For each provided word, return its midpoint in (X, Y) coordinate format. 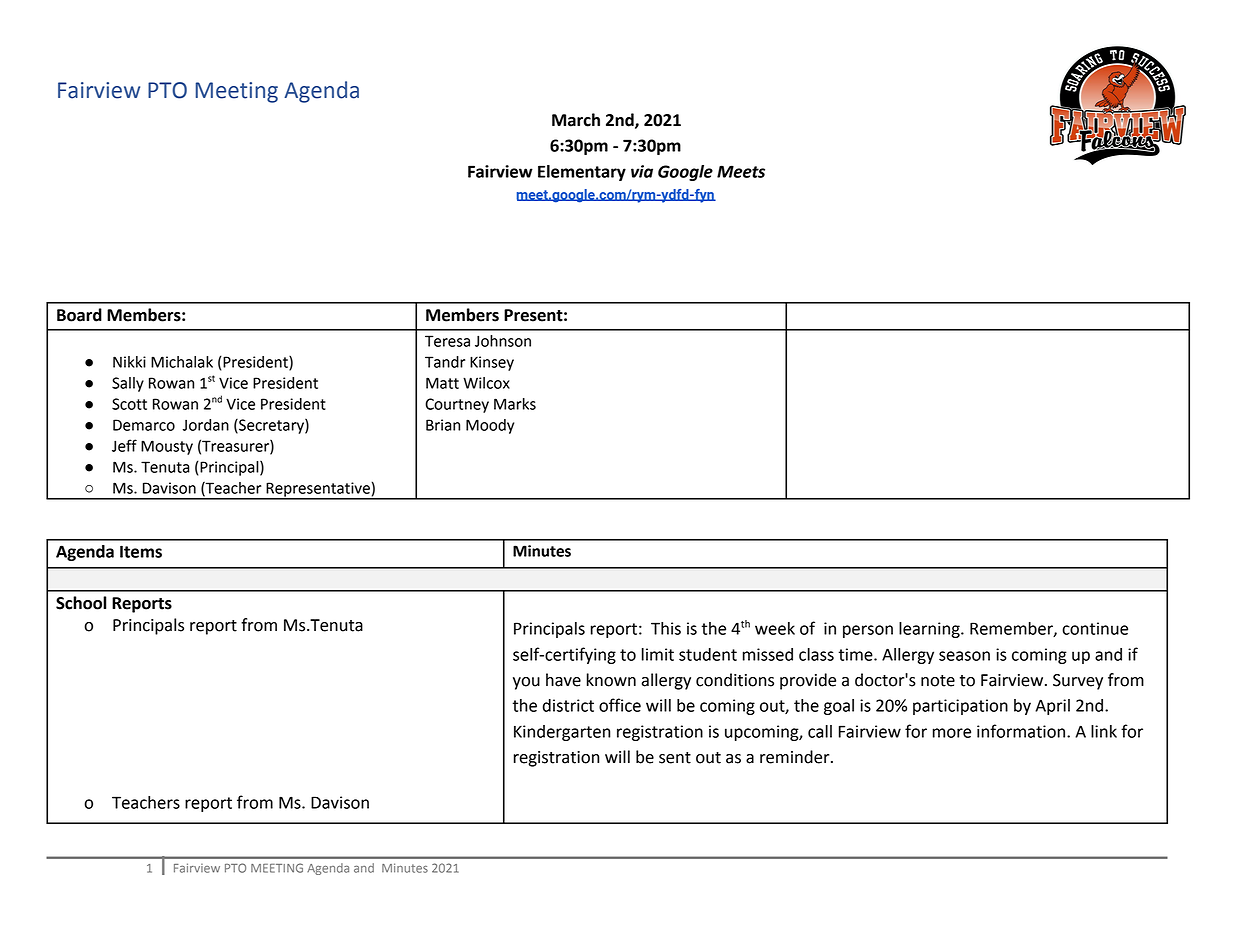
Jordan (206, 425)
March (576, 120)
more (952, 733)
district (568, 705)
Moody (490, 426)
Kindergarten (562, 733)
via (642, 171)
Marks (515, 404)
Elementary (582, 173)
